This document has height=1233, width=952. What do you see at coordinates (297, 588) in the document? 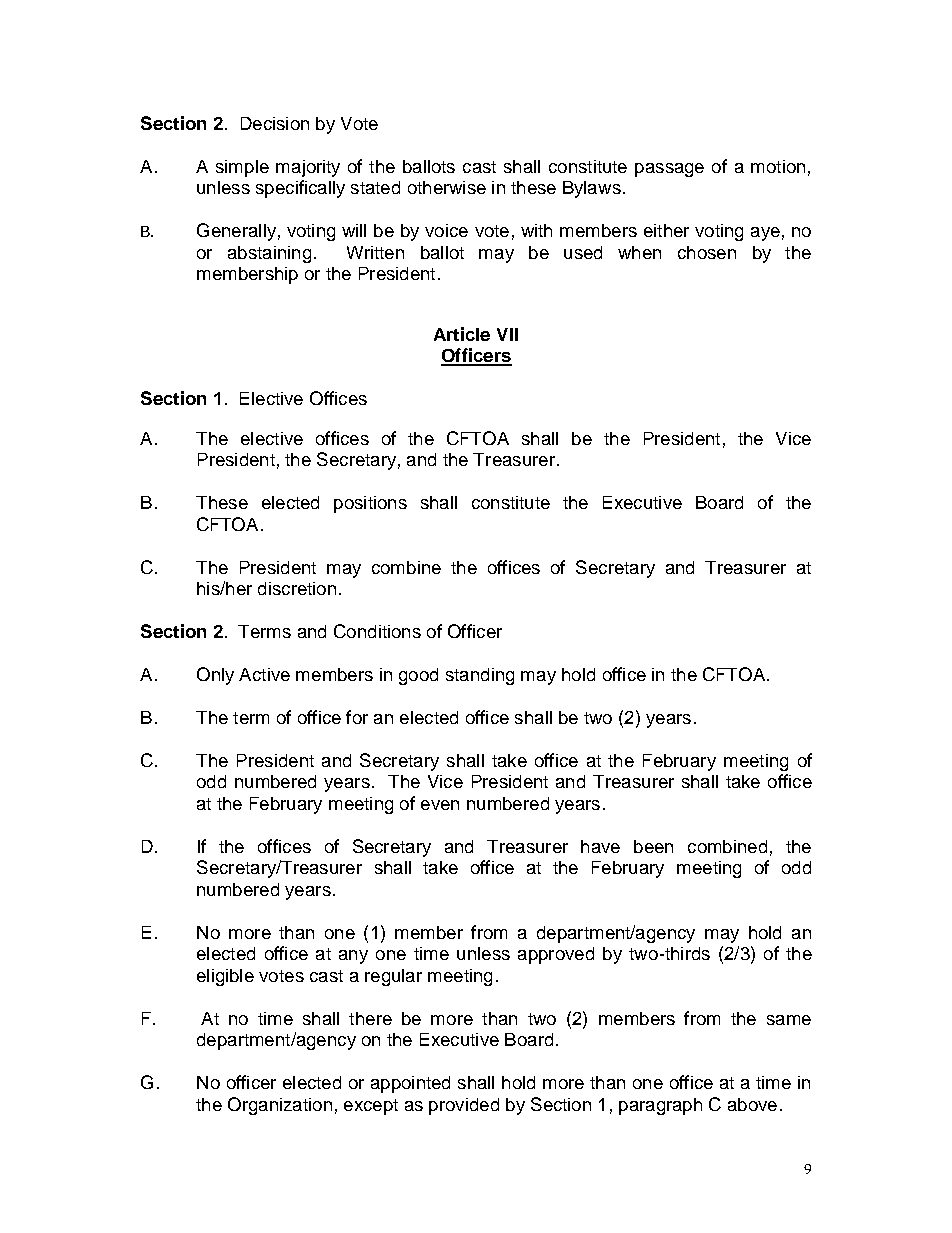
I see `discretion` at bounding box center [297, 588].
